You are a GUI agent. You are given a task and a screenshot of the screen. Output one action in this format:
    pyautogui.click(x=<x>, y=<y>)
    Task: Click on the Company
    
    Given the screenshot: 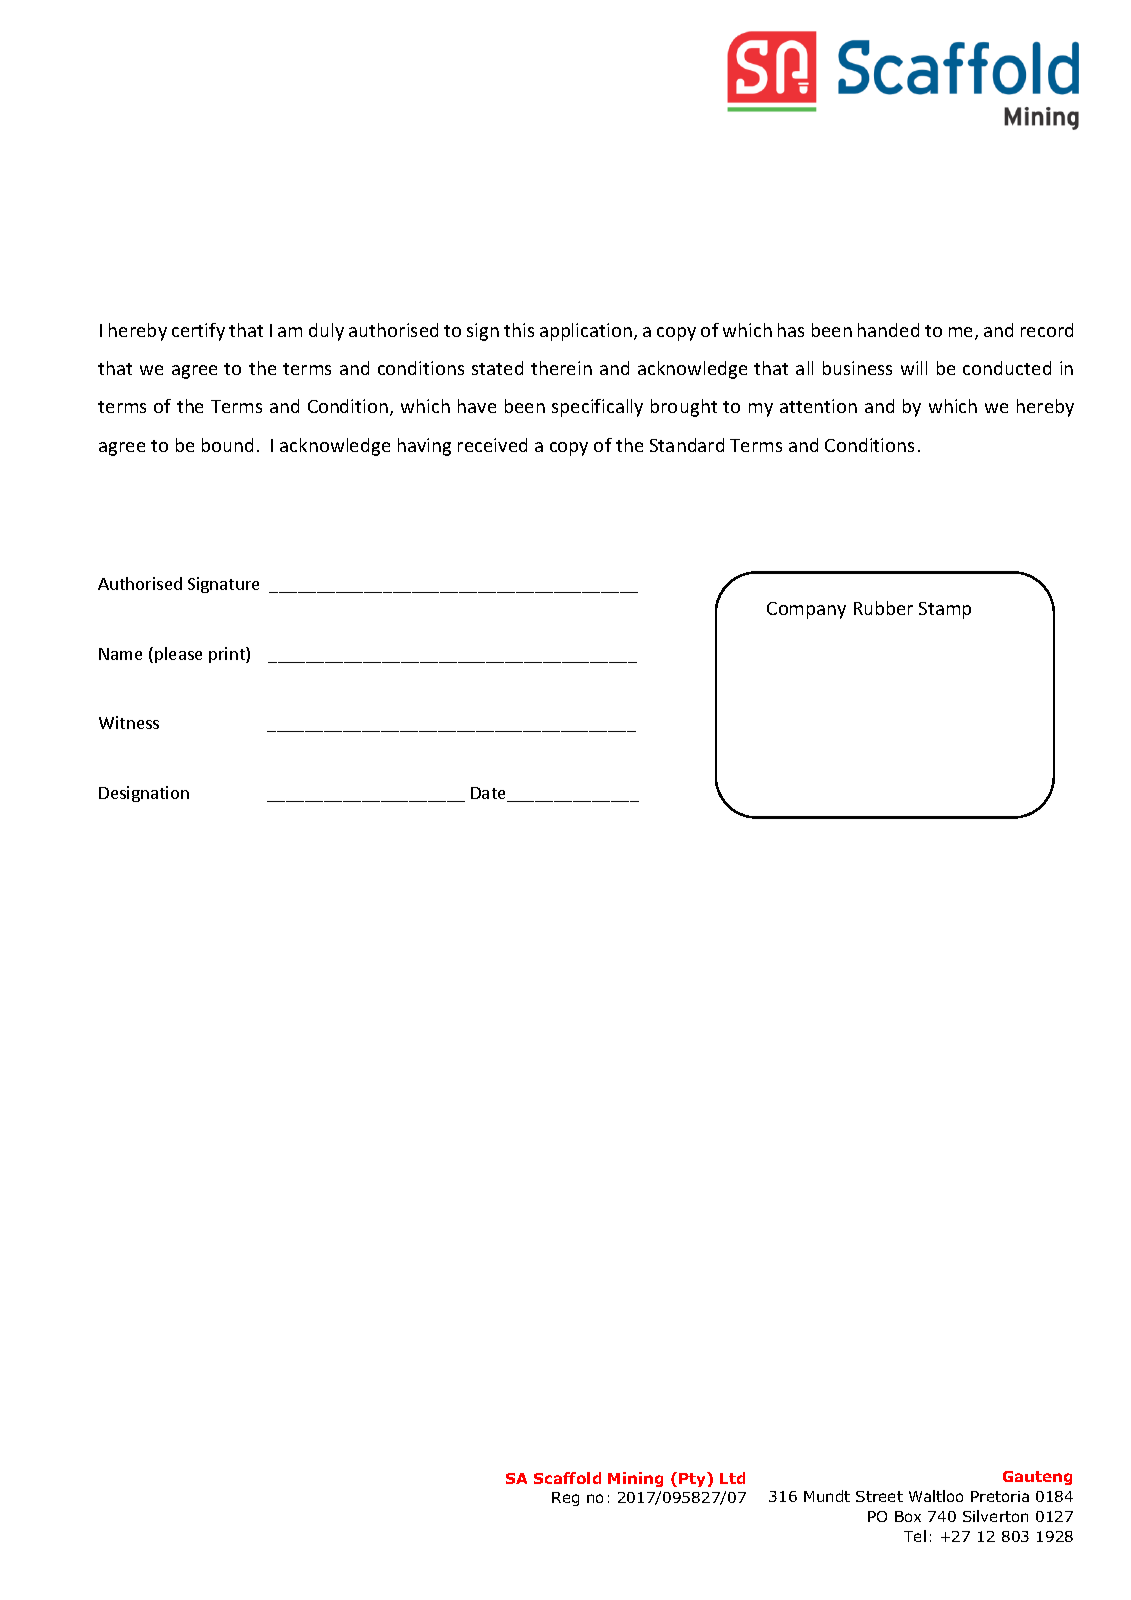 What is the action you would take?
    pyautogui.click(x=806, y=610)
